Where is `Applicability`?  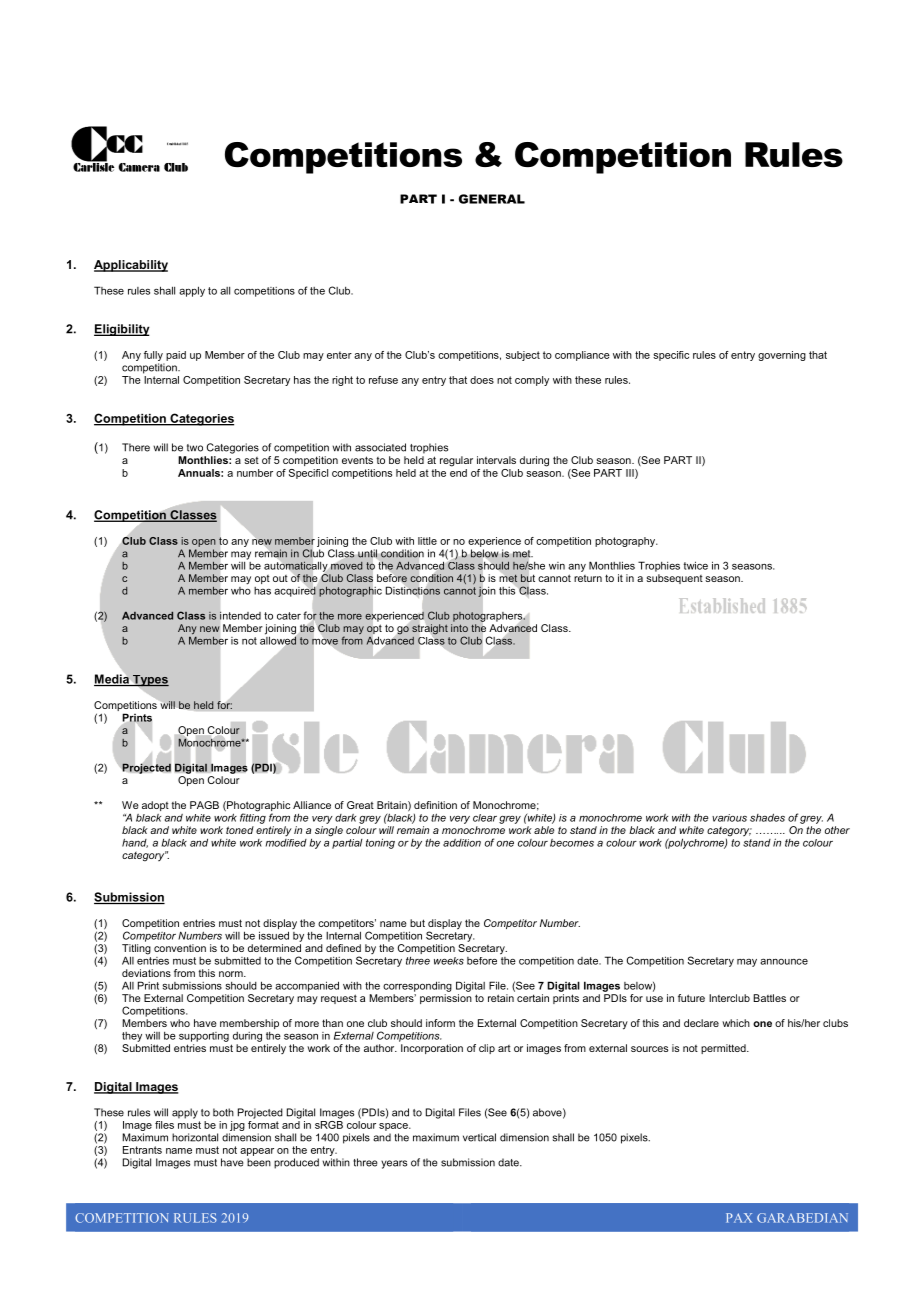
Applicability is located at coordinates (131, 266).
